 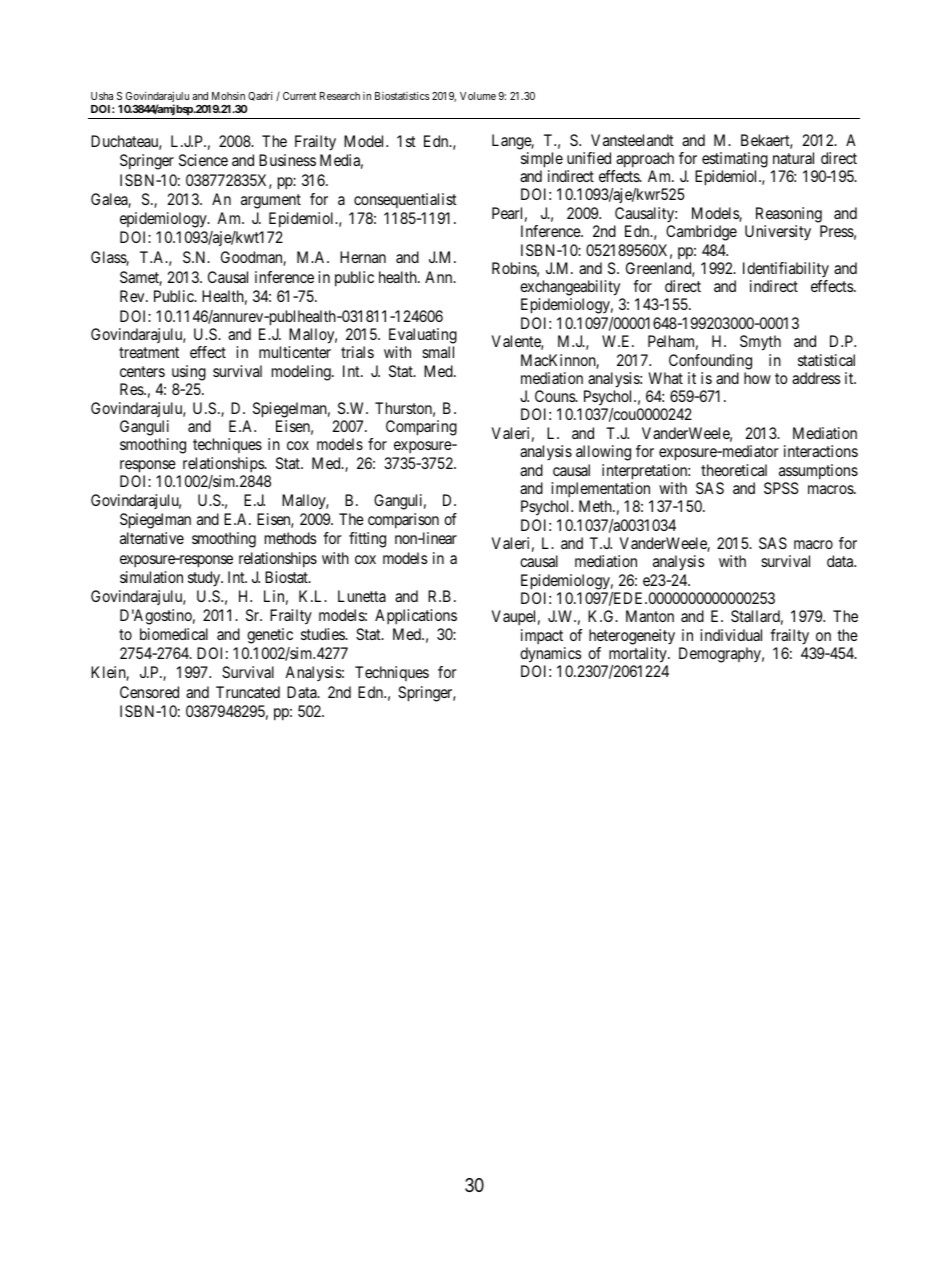 I want to click on Evaluating, so click(x=423, y=337).
